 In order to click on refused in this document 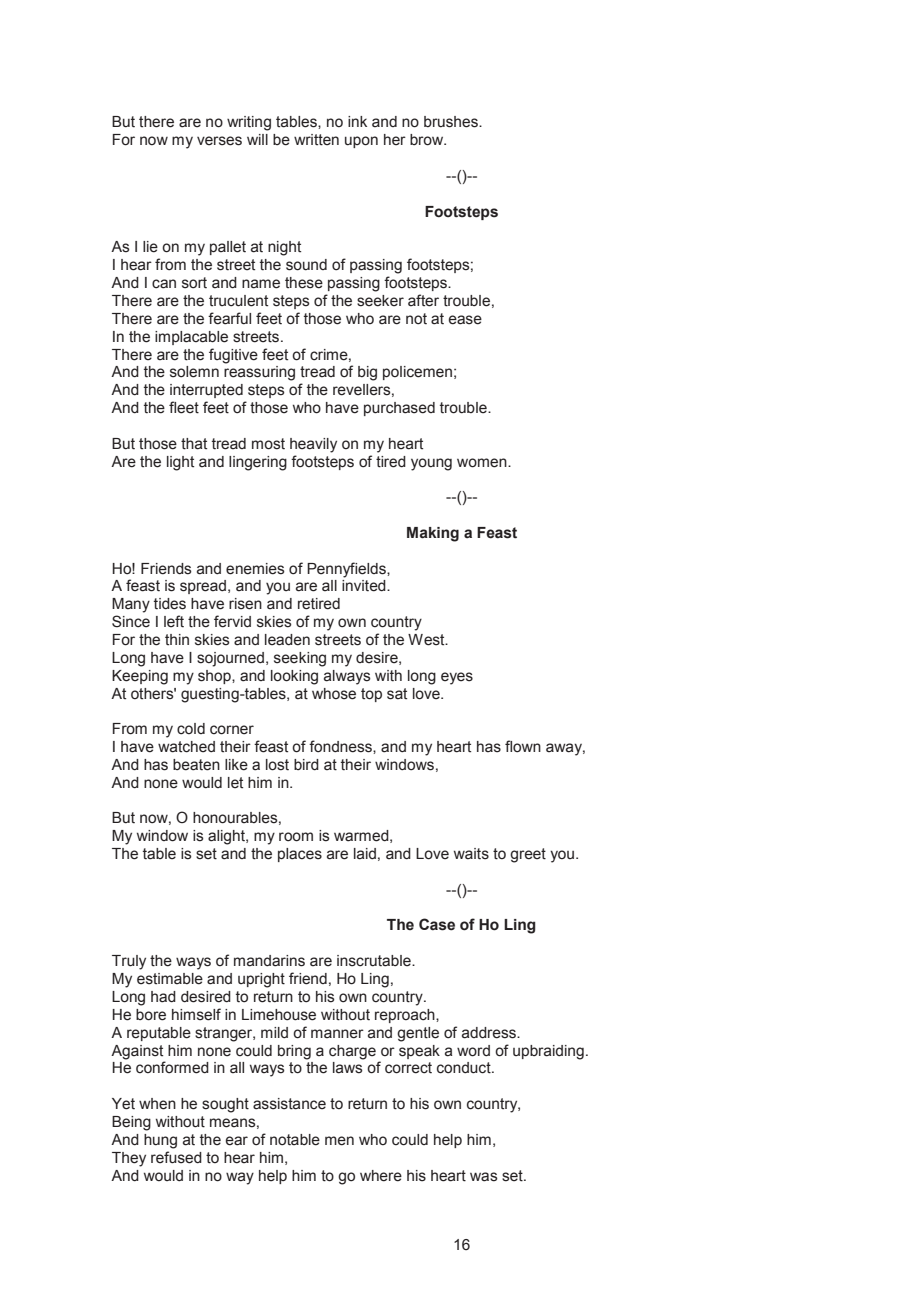, I will do `click(176, 1157)`.
